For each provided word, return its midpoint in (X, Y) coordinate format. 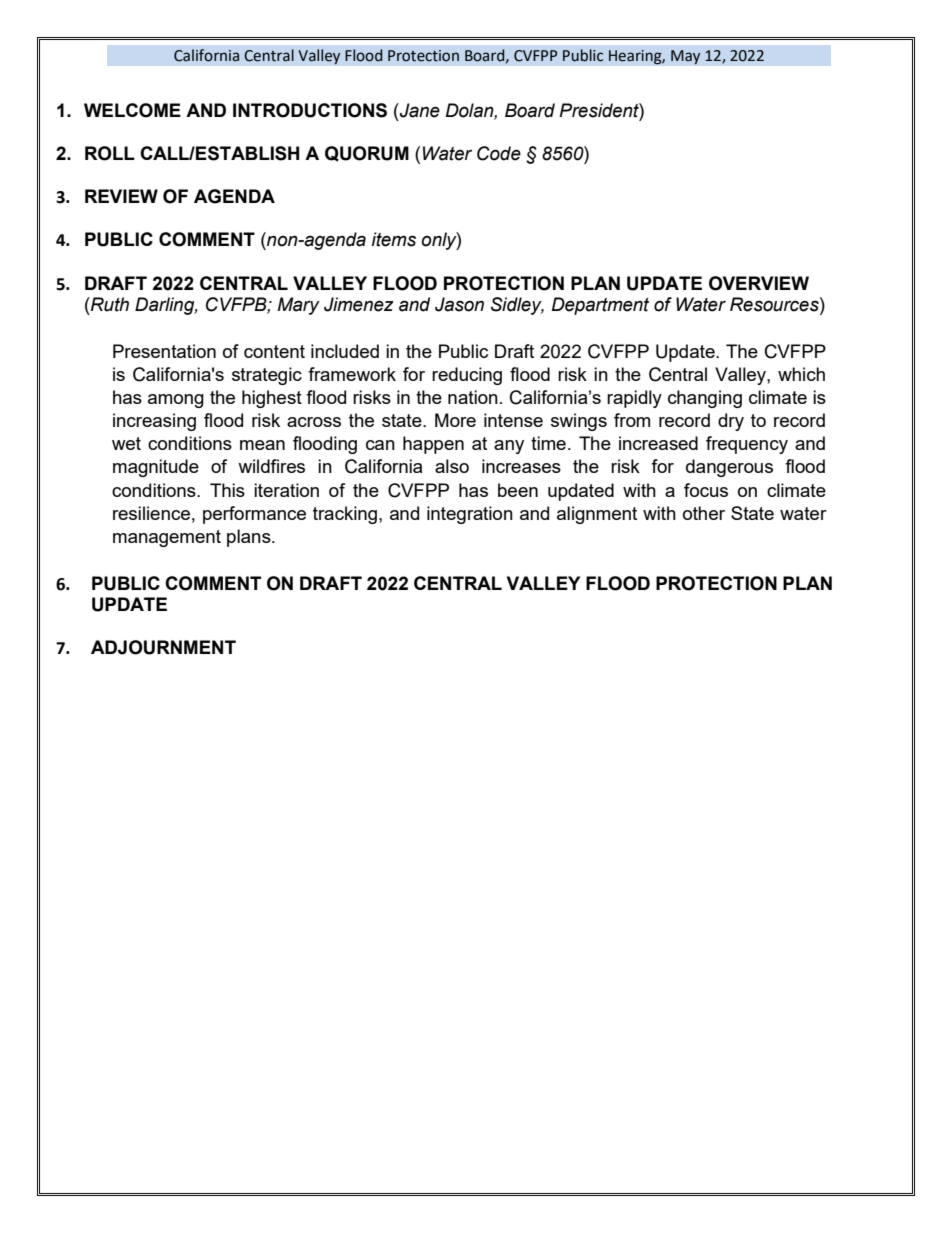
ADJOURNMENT (163, 647)
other (704, 513)
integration (470, 515)
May (686, 57)
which (801, 374)
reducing (467, 376)
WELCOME (132, 110)
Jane (419, 110)
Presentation (164, 351)
